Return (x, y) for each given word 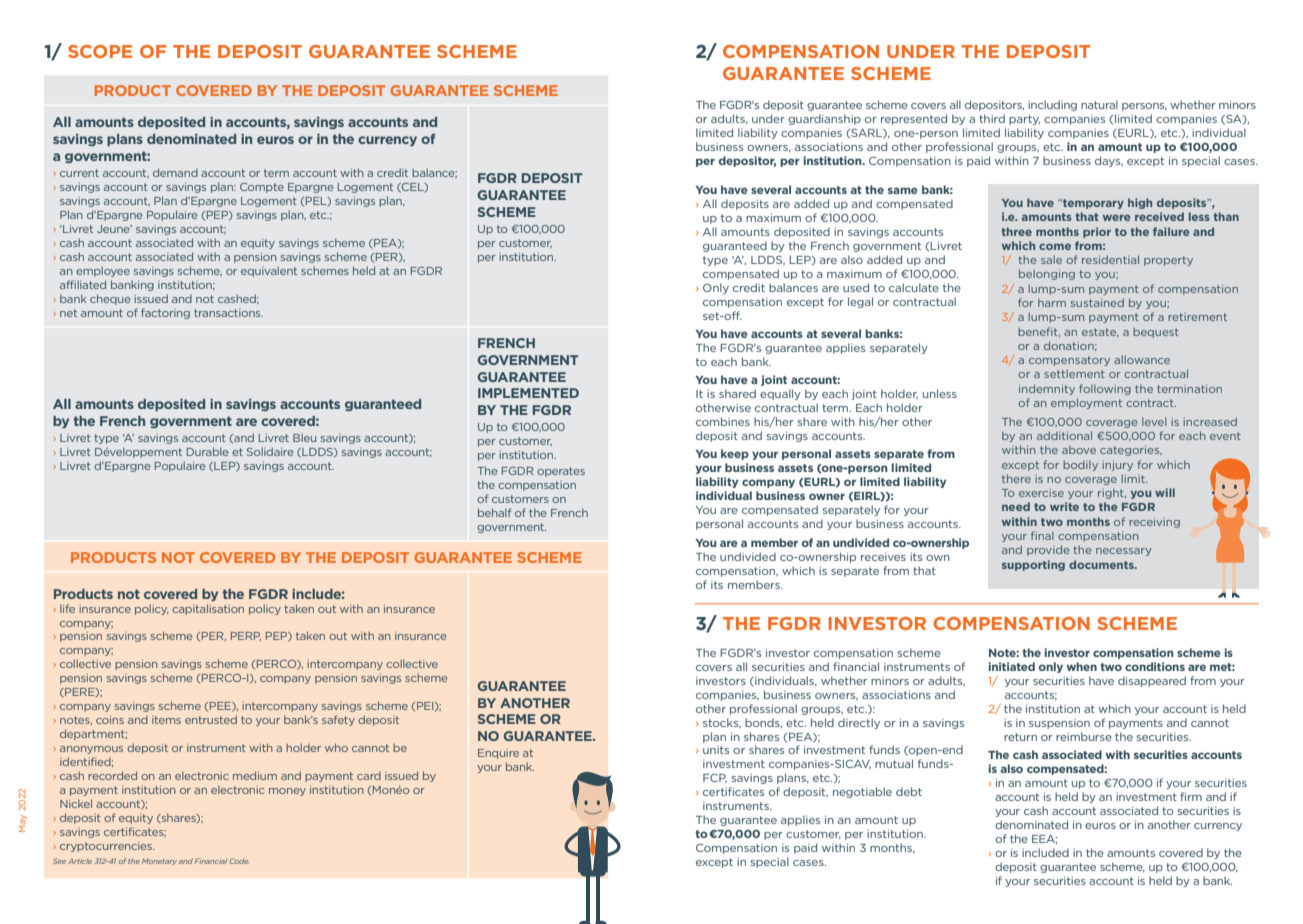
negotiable (862, 792)
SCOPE (100, 51)
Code (239, 861)
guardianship (824, 119)
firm (1191, 796)
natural (1099, 104)
